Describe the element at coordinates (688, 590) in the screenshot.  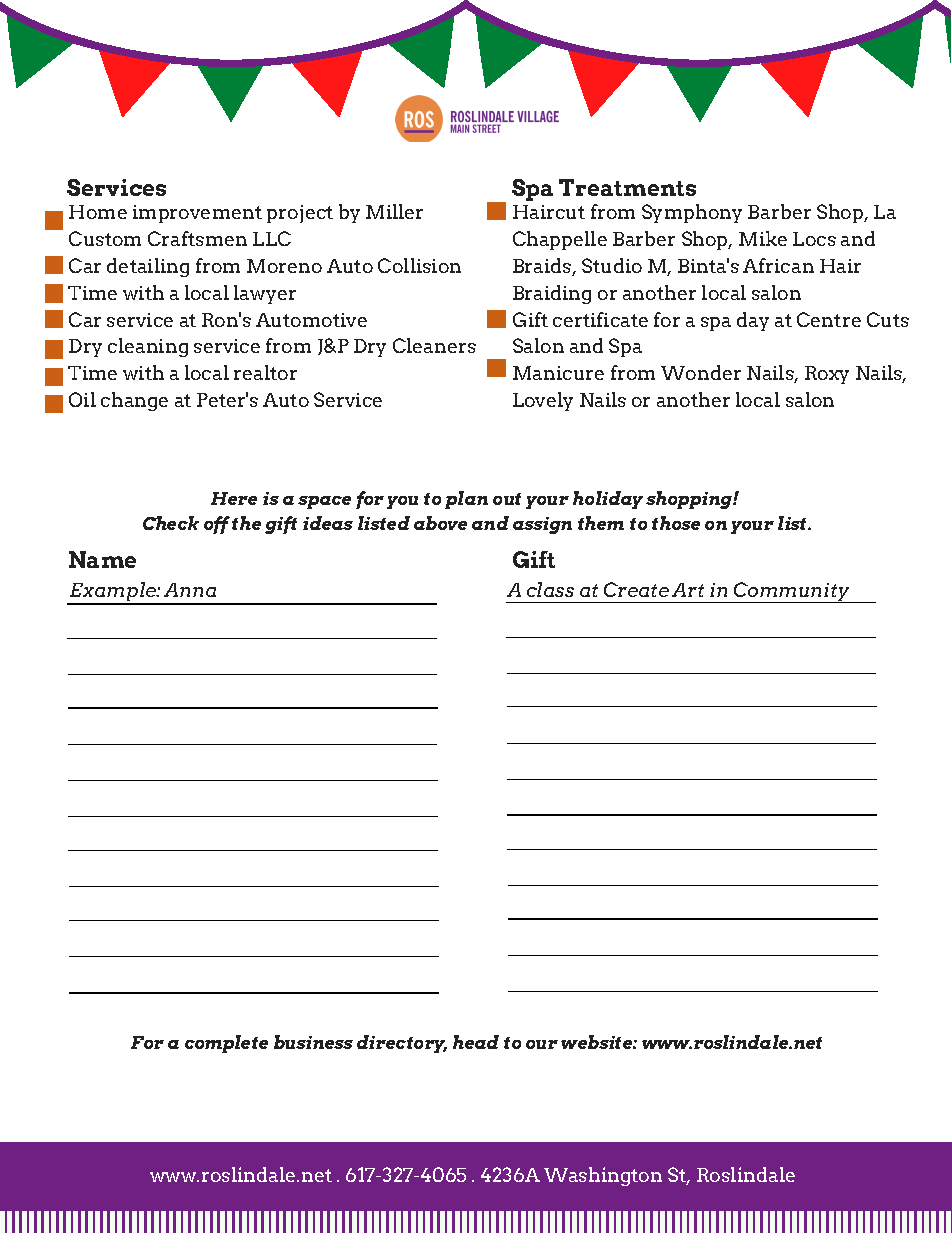
I see `Art` at that location.
